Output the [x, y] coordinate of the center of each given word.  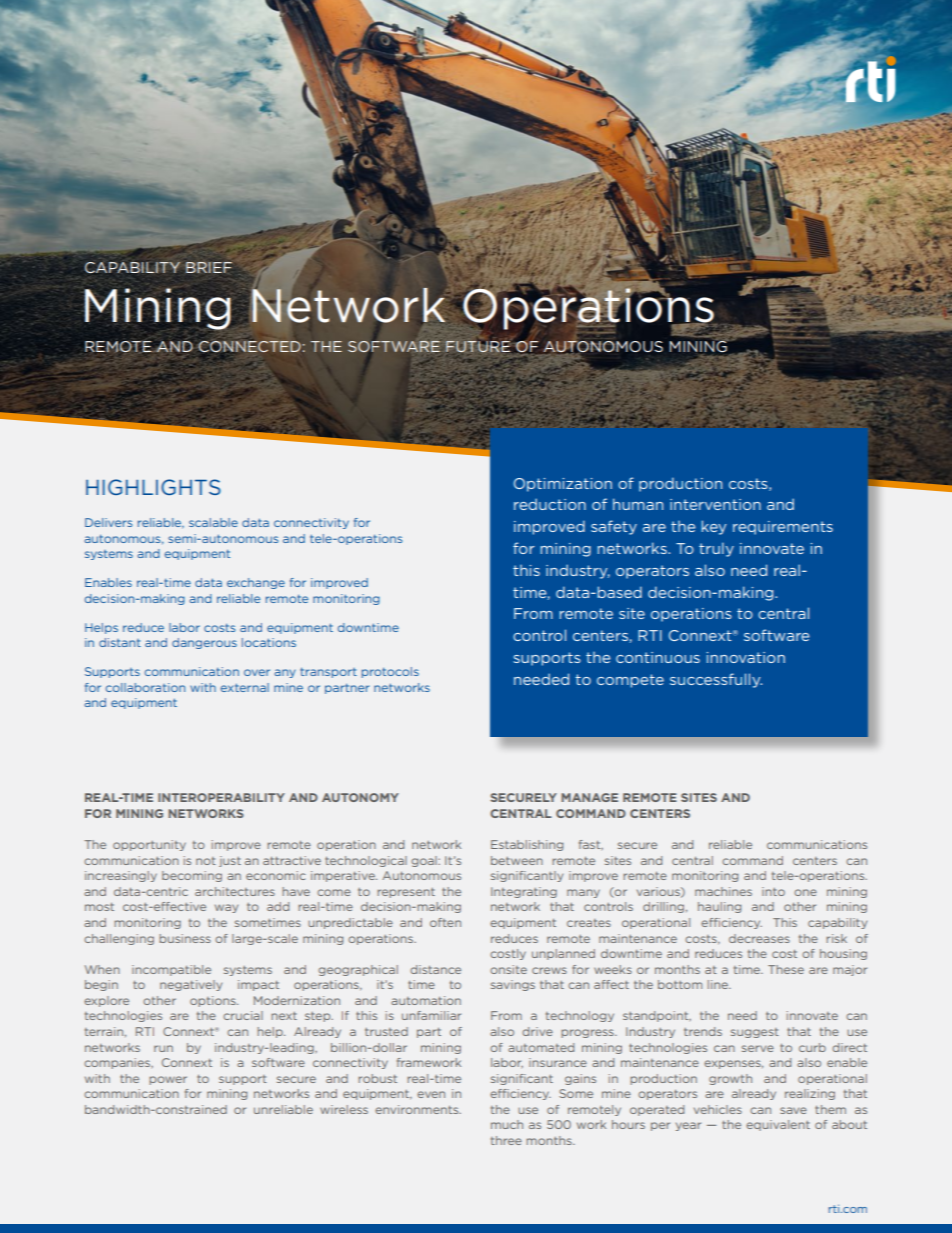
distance [435, 969]
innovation [746, 657]
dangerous [204, 643]
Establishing [527, 845]
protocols [390, 672]
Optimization [563, 485]
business [185, 938]
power [168, 1080]
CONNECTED [250, 348]
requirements [783, 528]
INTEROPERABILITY [221, 797]
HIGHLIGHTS [153, 487]
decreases [759, 938]
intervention [715, 504]
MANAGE [589, 797]
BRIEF [209, 267]
